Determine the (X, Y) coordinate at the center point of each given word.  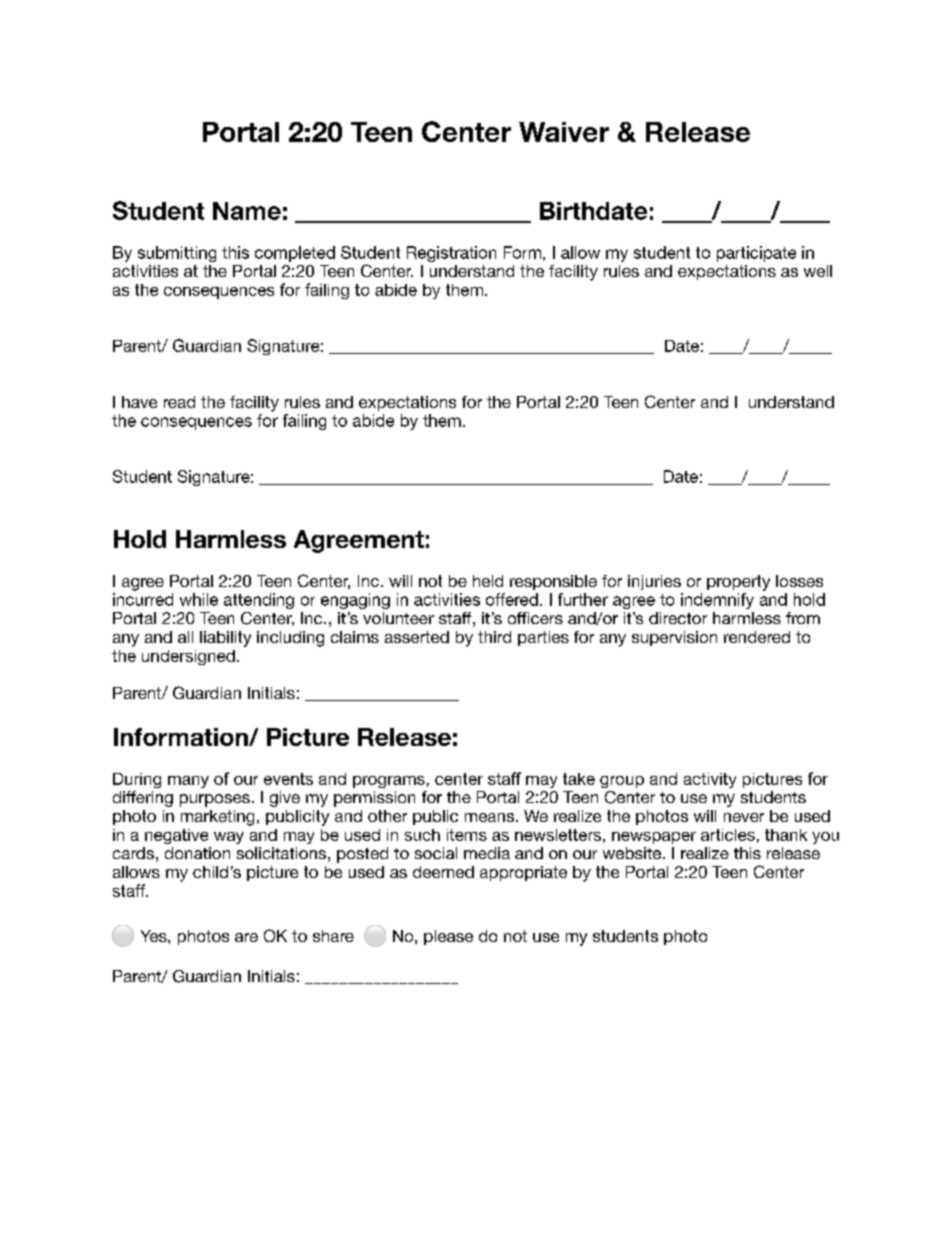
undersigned (188, 657)
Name (247, 211)
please (448, 937)
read (179, 402)
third (494, 637)
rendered (757, 637)
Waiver (564, 132)
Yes (155, 936)
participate (756, 254)
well (818, 271)
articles (728, 835)
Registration (451, 254)
